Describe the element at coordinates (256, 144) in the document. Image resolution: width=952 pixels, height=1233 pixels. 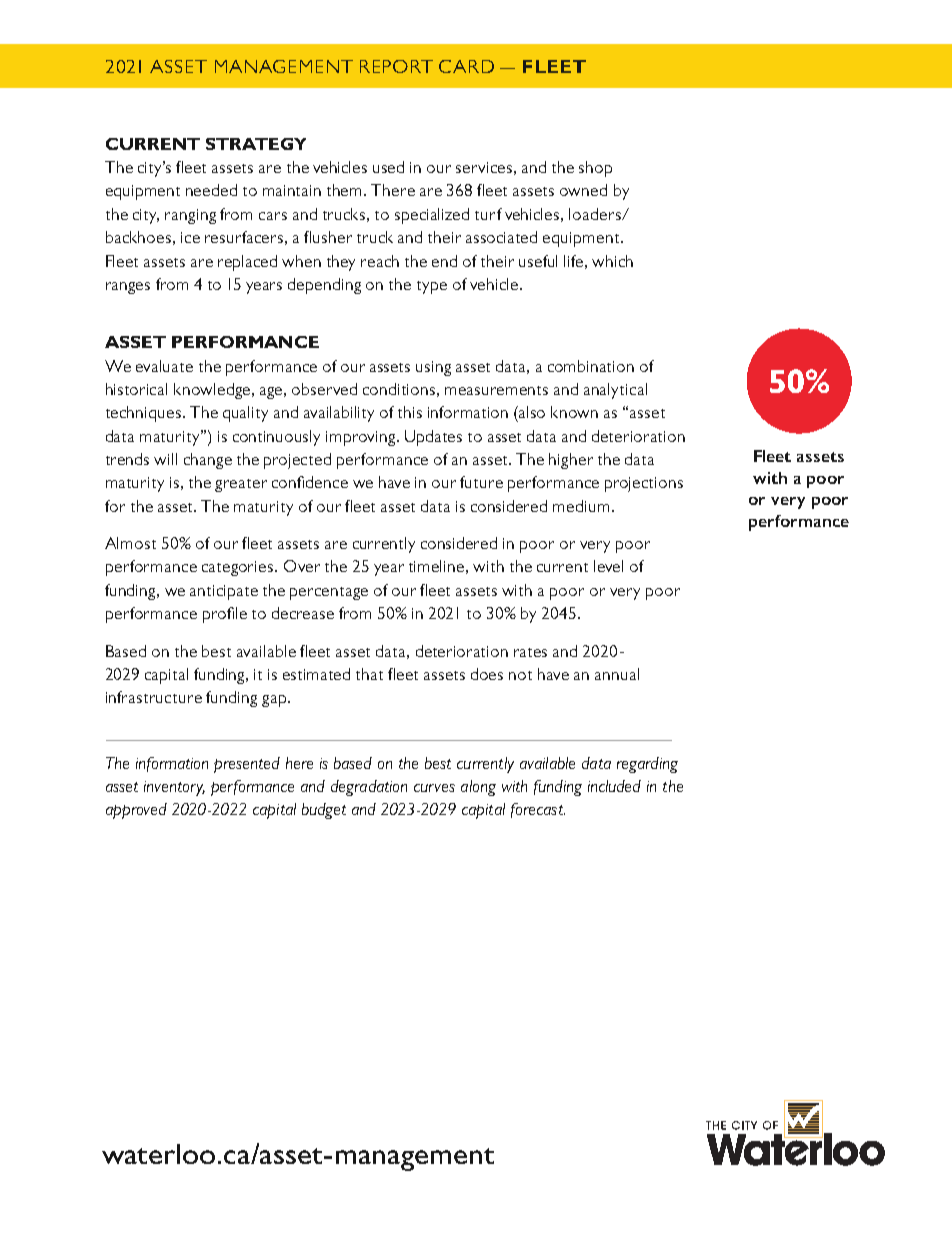
I see `STRATEGY` at that location.
